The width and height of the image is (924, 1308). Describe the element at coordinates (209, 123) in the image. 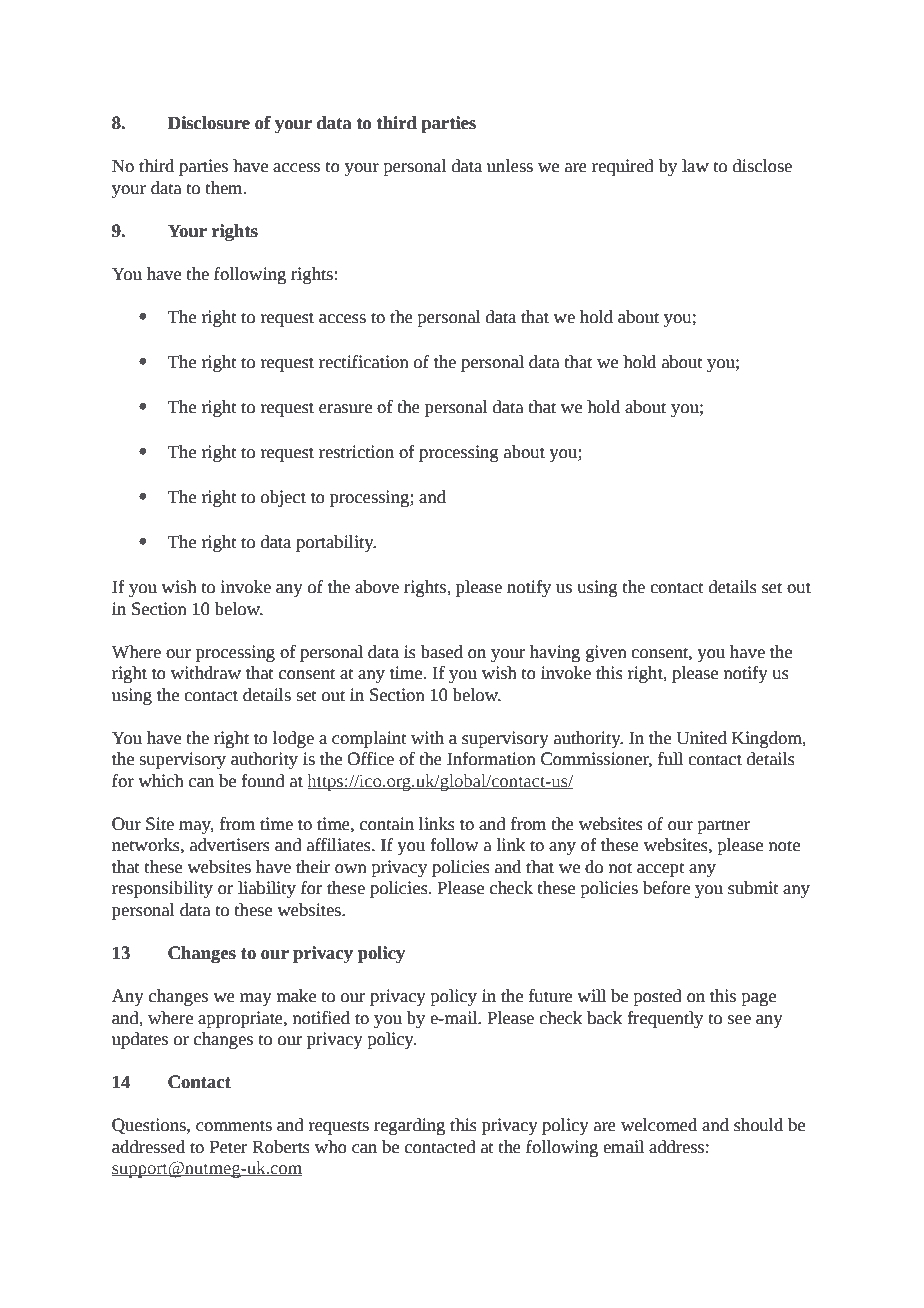

I see `Disclosure` at that location.
